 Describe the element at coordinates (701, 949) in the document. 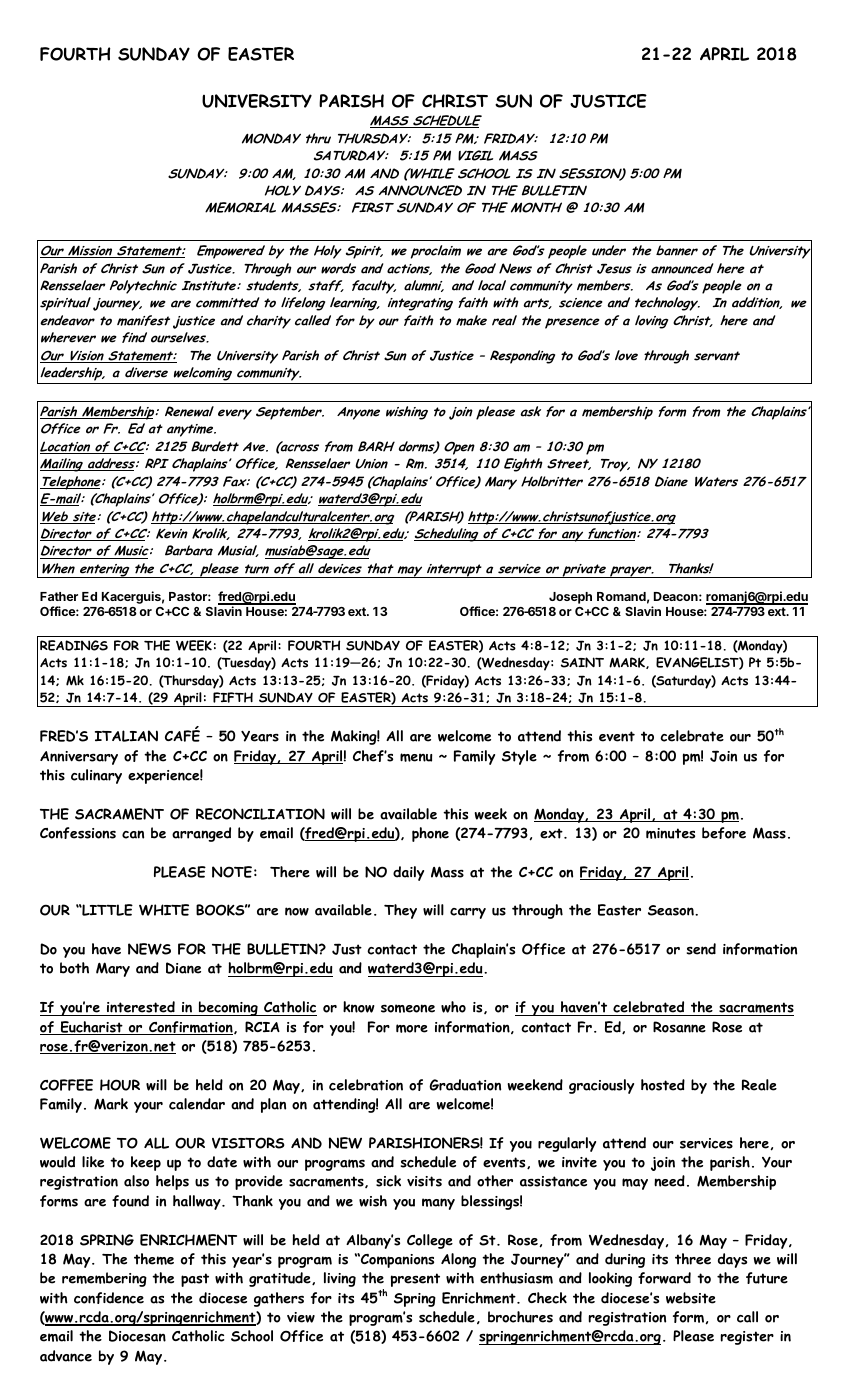

I see `send` at that location.
